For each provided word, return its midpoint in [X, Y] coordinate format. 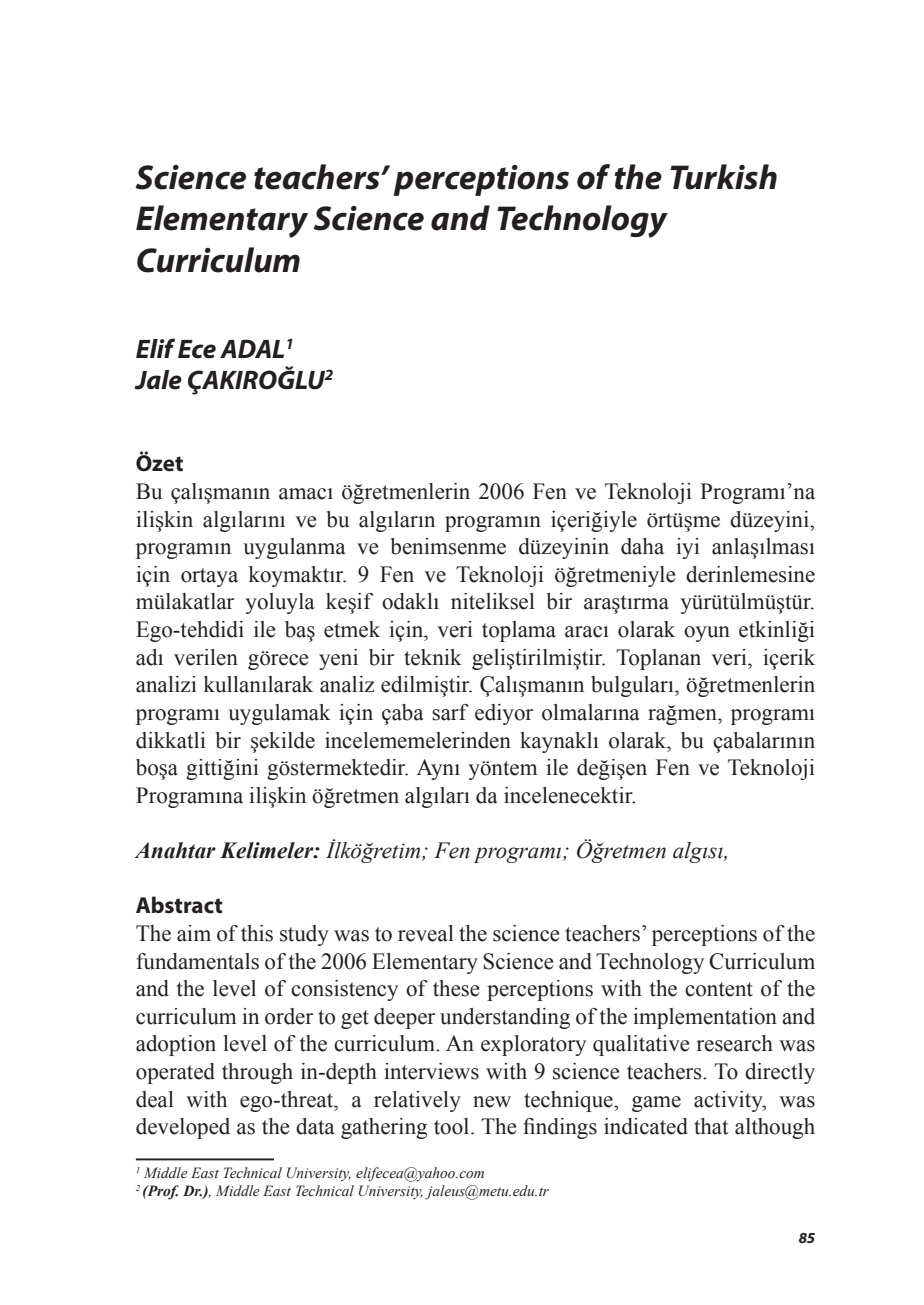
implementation [705, 1018]
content [719, 989]
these [456, 988]
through [257, 1073]
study [304, 935]
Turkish [723, 177]
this [257, 933]
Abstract [179, 905]
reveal [426, 933]
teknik [433, 657]
